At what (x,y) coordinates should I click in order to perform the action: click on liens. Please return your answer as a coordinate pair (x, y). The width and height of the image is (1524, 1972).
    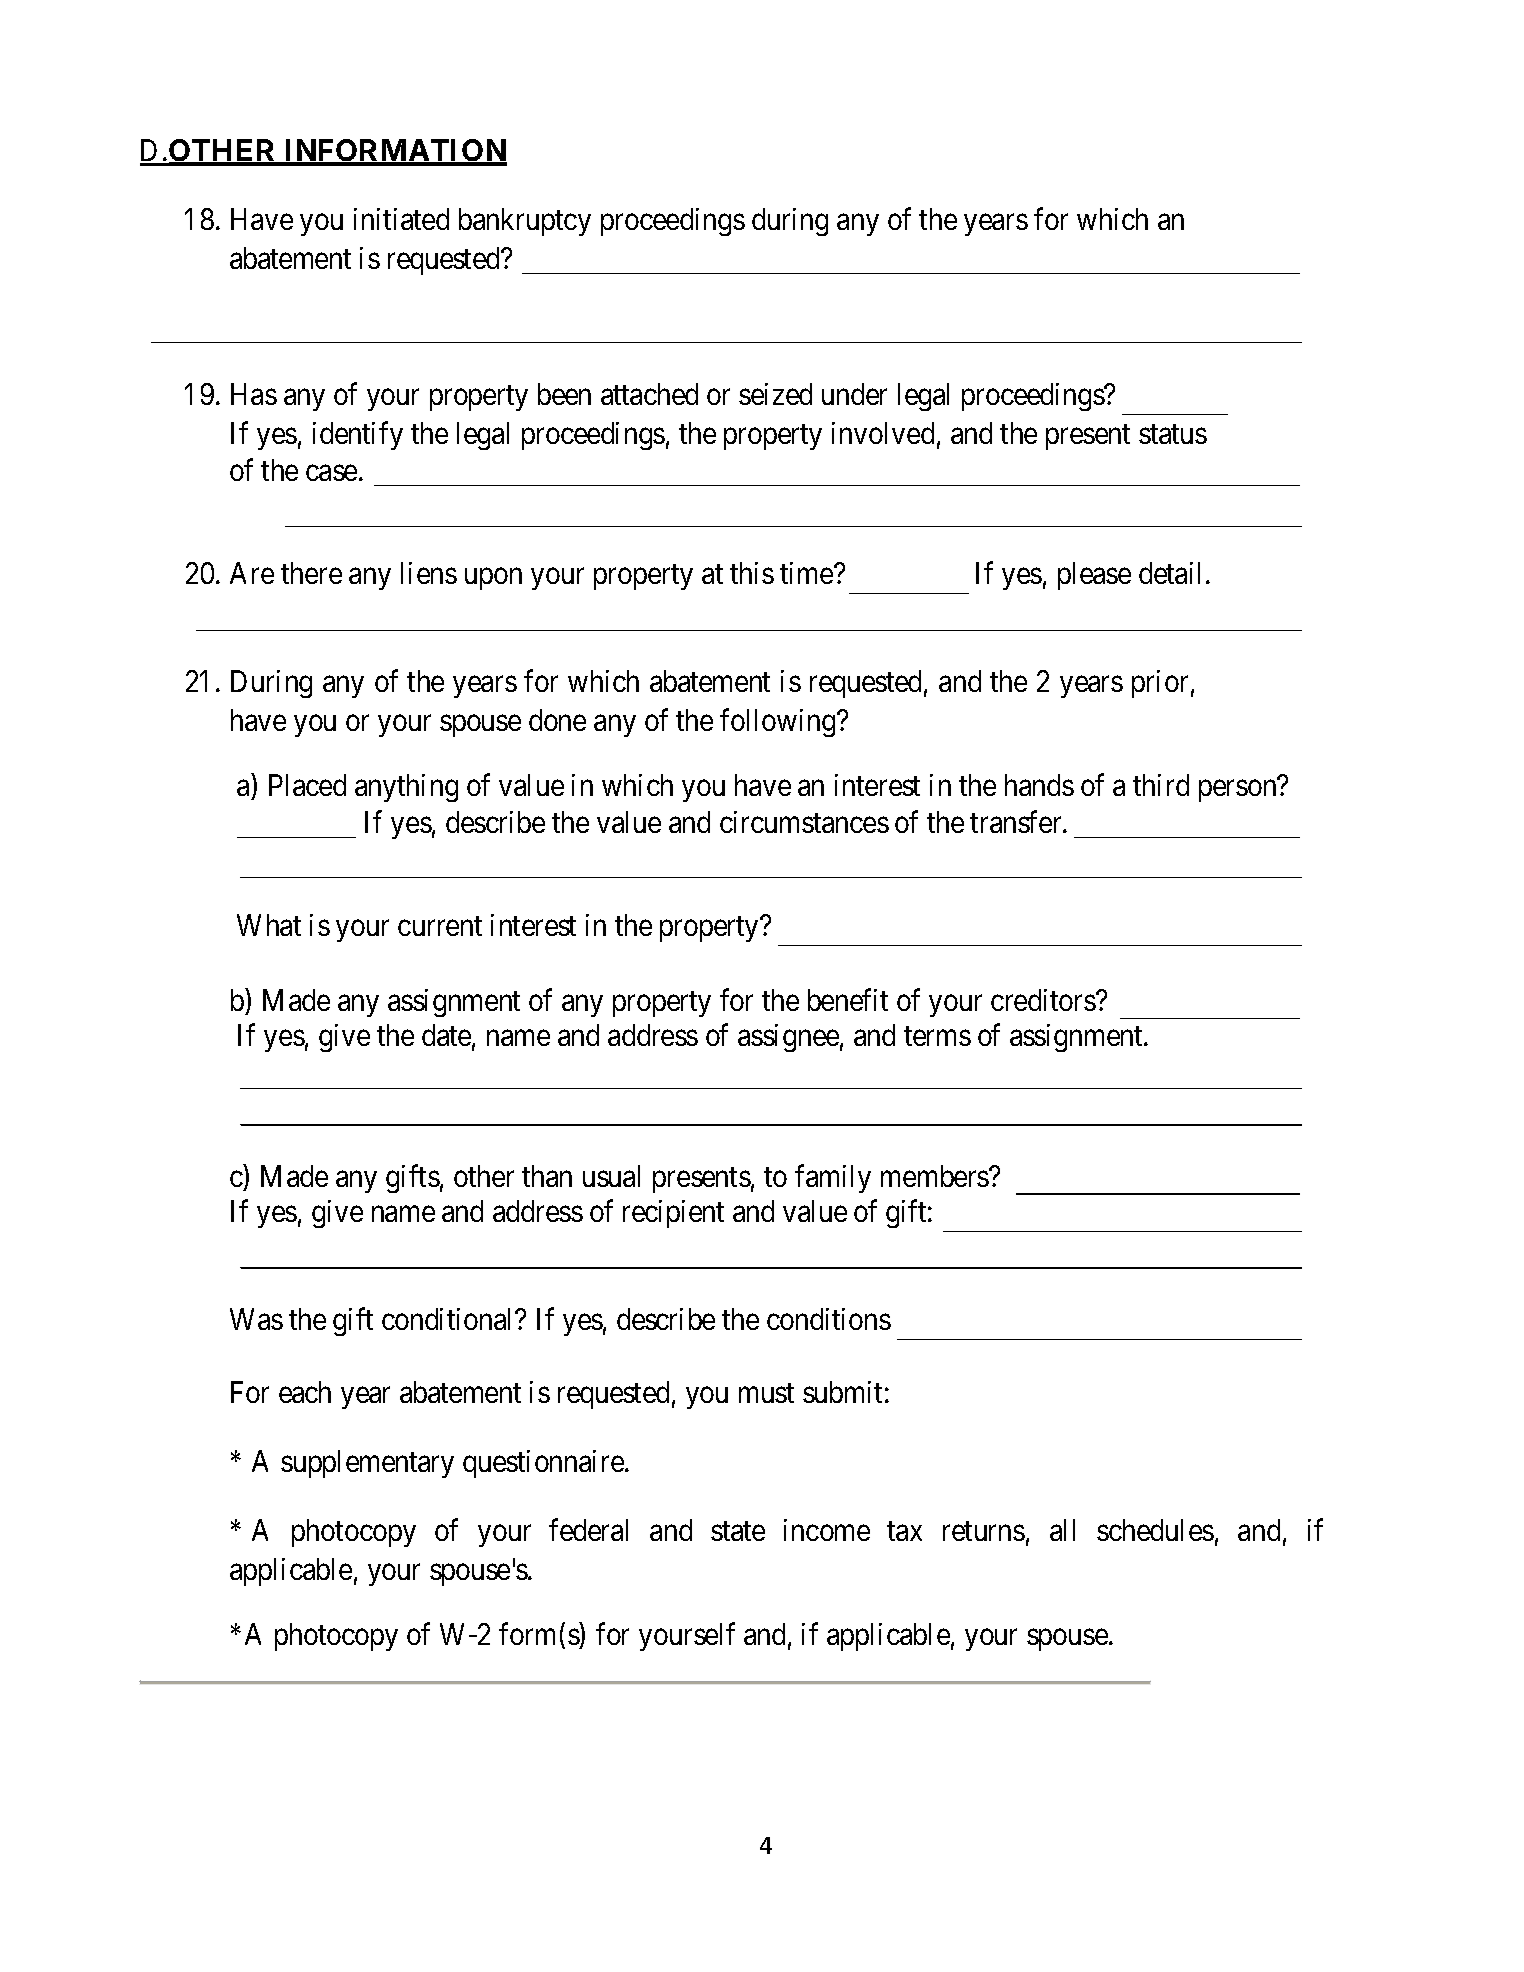
    Looking at the image, I should click on (429, 573).
